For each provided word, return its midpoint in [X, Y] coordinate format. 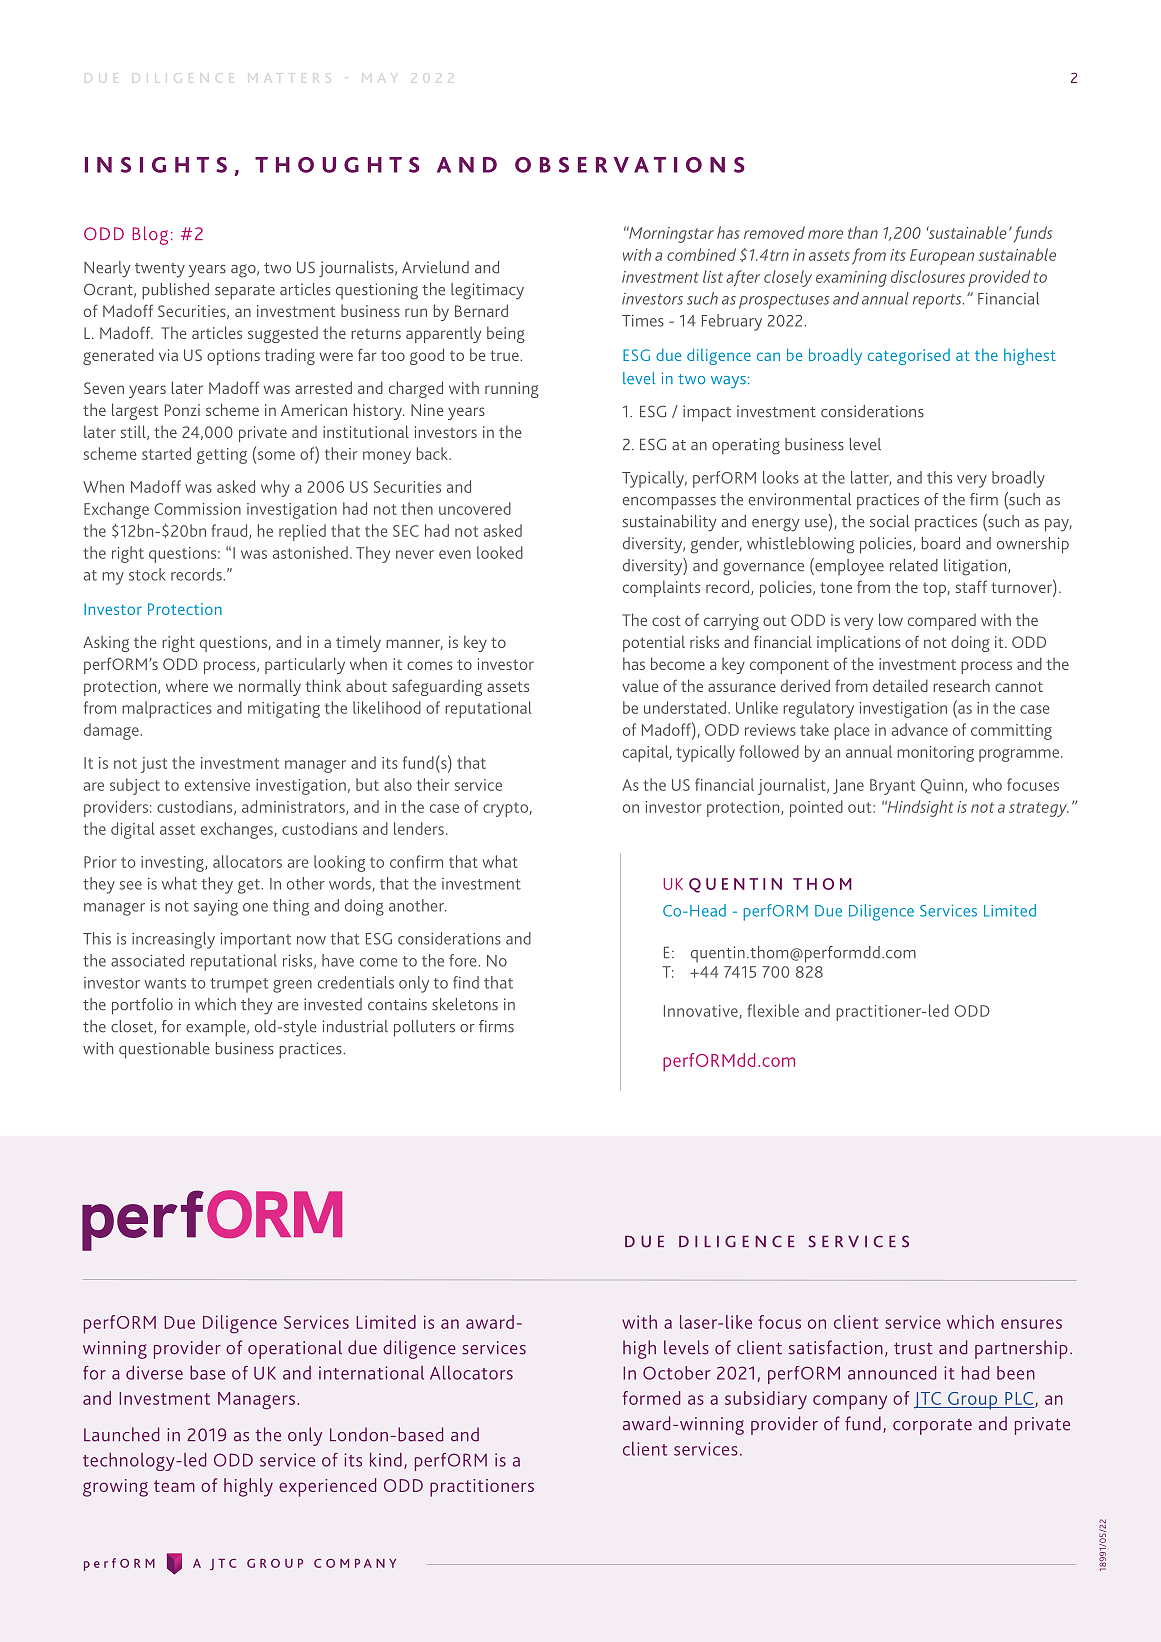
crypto [506, 809]
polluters [424, 1028]
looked [500, 552]
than [863, 232]
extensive [217, 785]
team [174, 1486]
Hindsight [919, 808]
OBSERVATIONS [630, 165]
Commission [197, 509]
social [889, 521]
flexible [773, 1010]
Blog [150, 235]
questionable [164, 1050]
